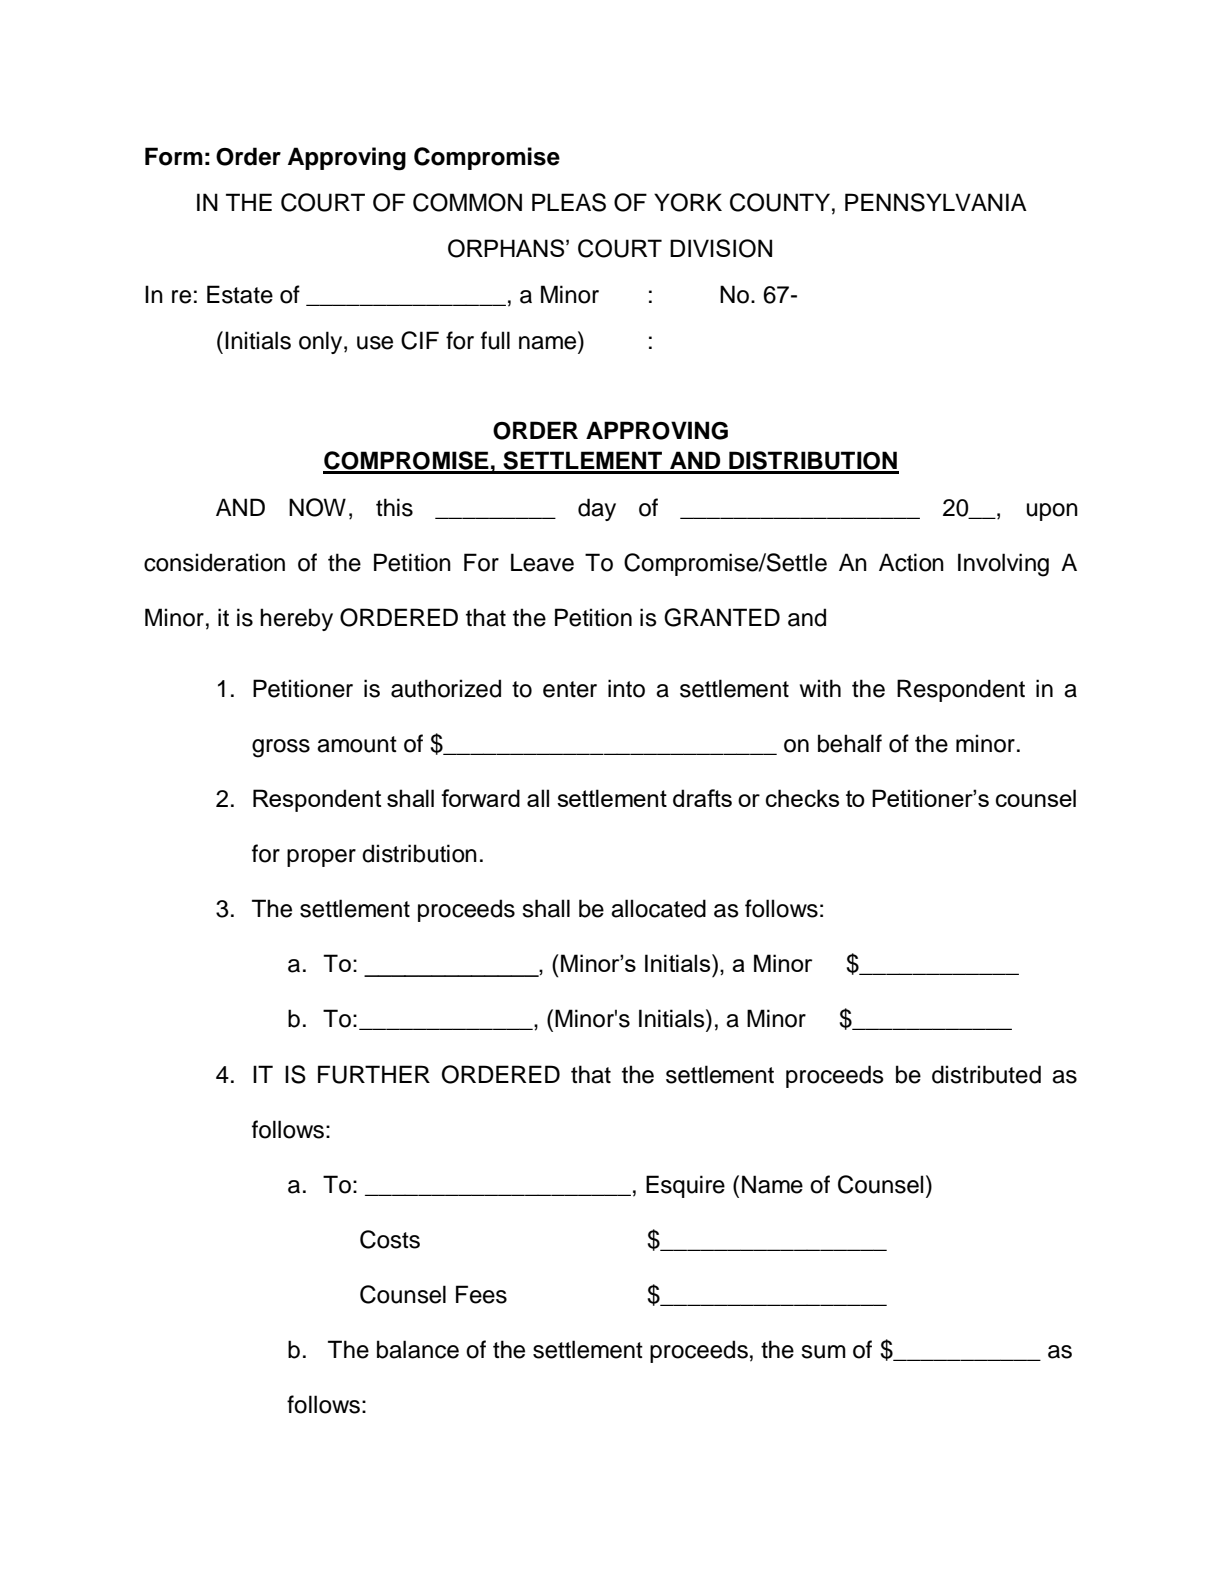 This page has height=1581, width=1222. I want to click on PLEAS, so click(569, 202).
